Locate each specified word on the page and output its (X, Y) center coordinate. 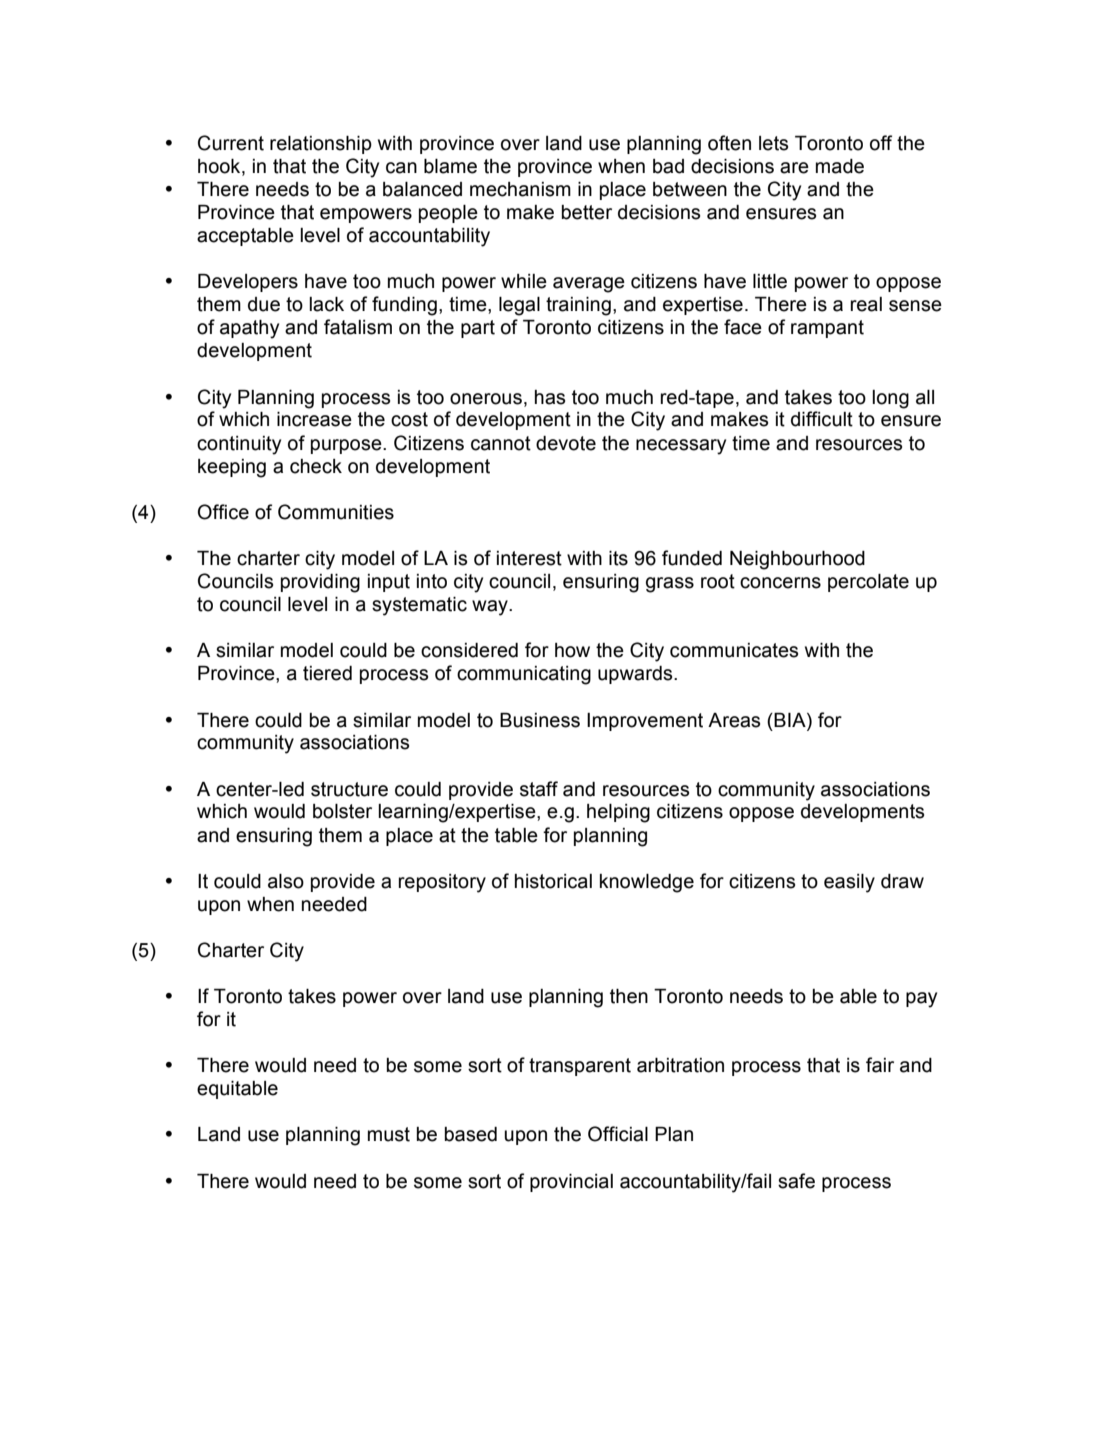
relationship (321, 145)
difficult (822, 419)
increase (314, 419)
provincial (571, 1183)
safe (796, 1181)
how (572, 650)
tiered (327, 673)
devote (566, 443)
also (286, 881)
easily (849, 883)
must (389, 1134)
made (840, 166)
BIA (791, 720)
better (587, 212)
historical (553, 881)
